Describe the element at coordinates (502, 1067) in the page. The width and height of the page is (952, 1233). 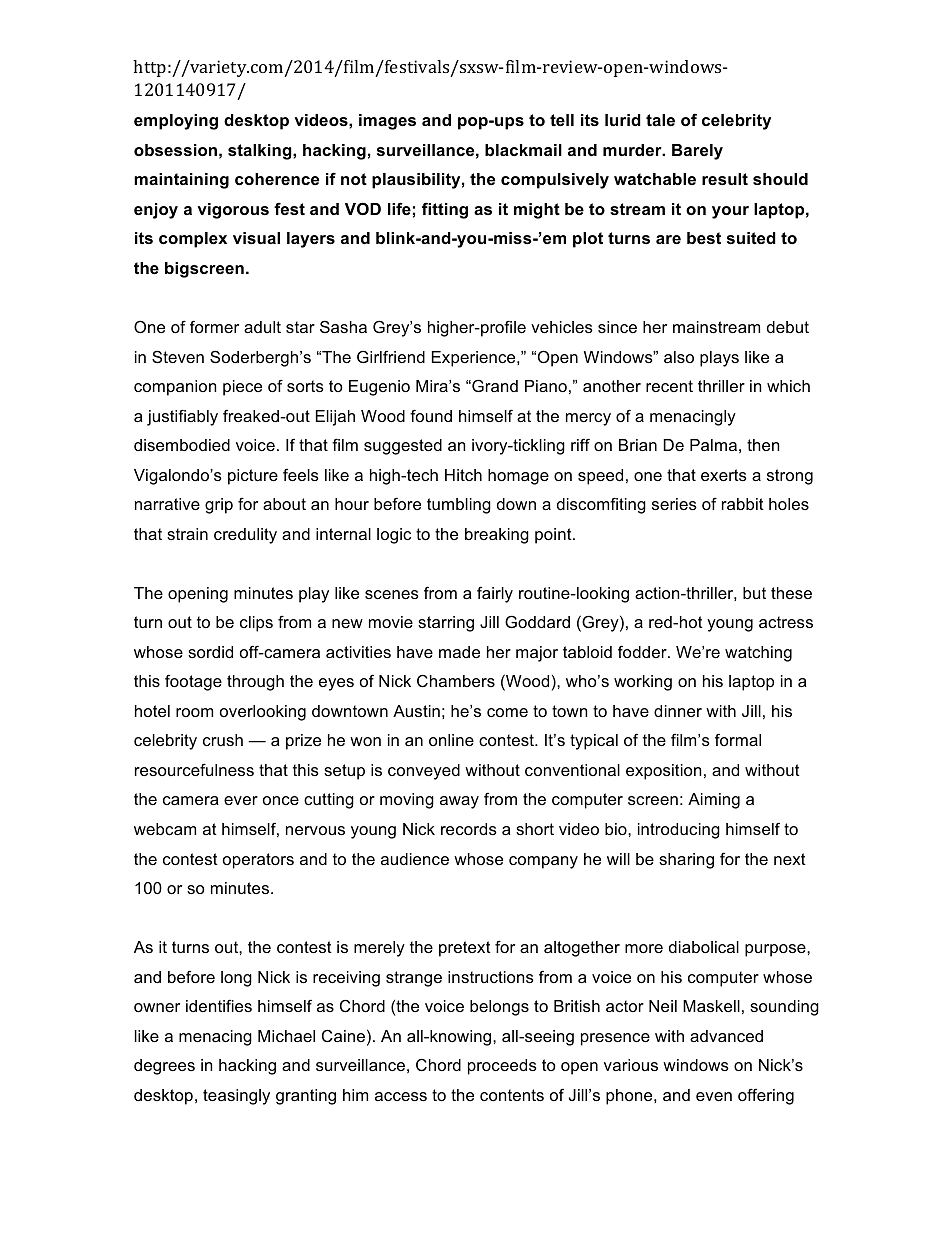
I see `proceeds` at that location.
